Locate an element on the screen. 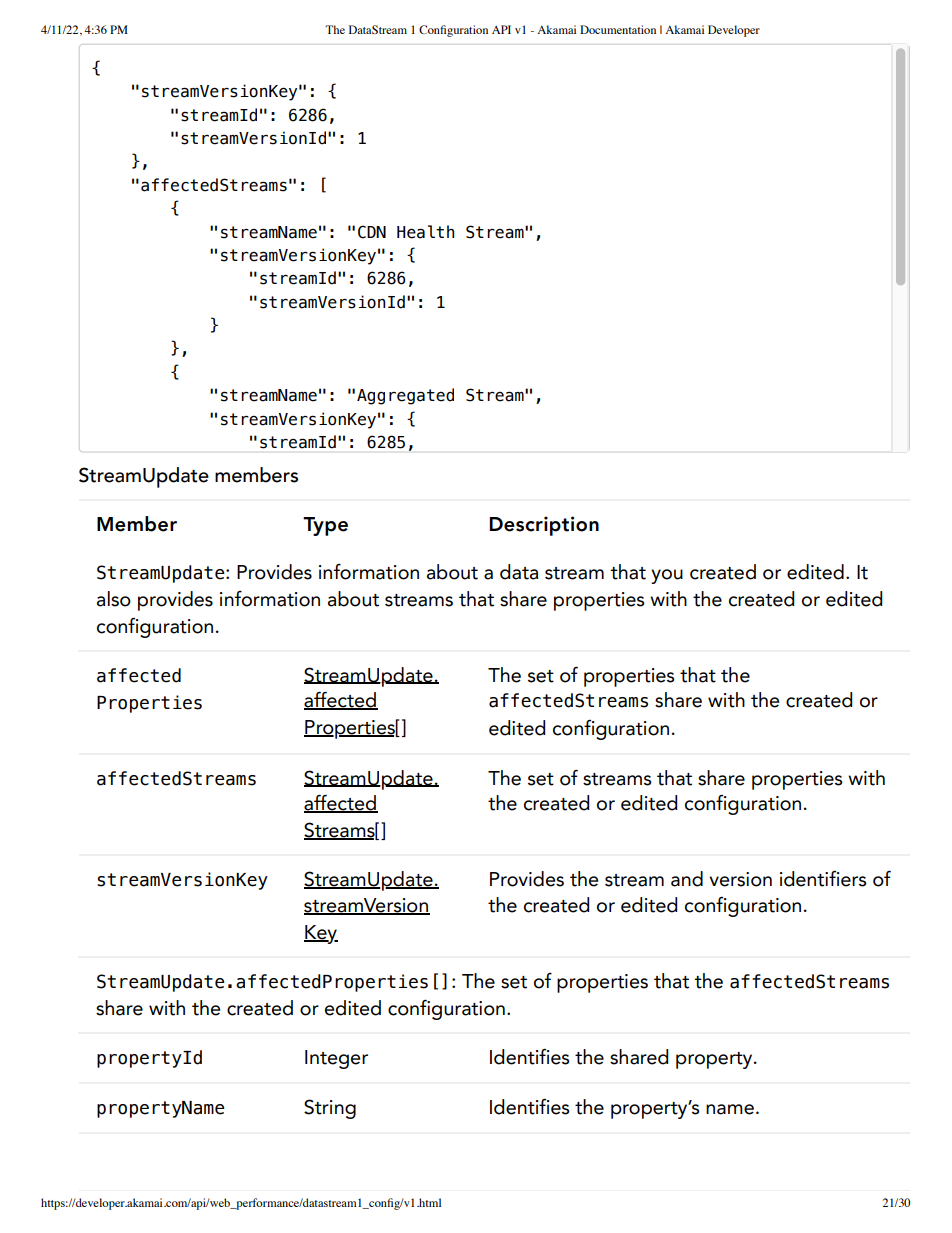 Image resolution: width=952 pixels, height=1233 pixels. Description is located at coordinates (544, 526).
